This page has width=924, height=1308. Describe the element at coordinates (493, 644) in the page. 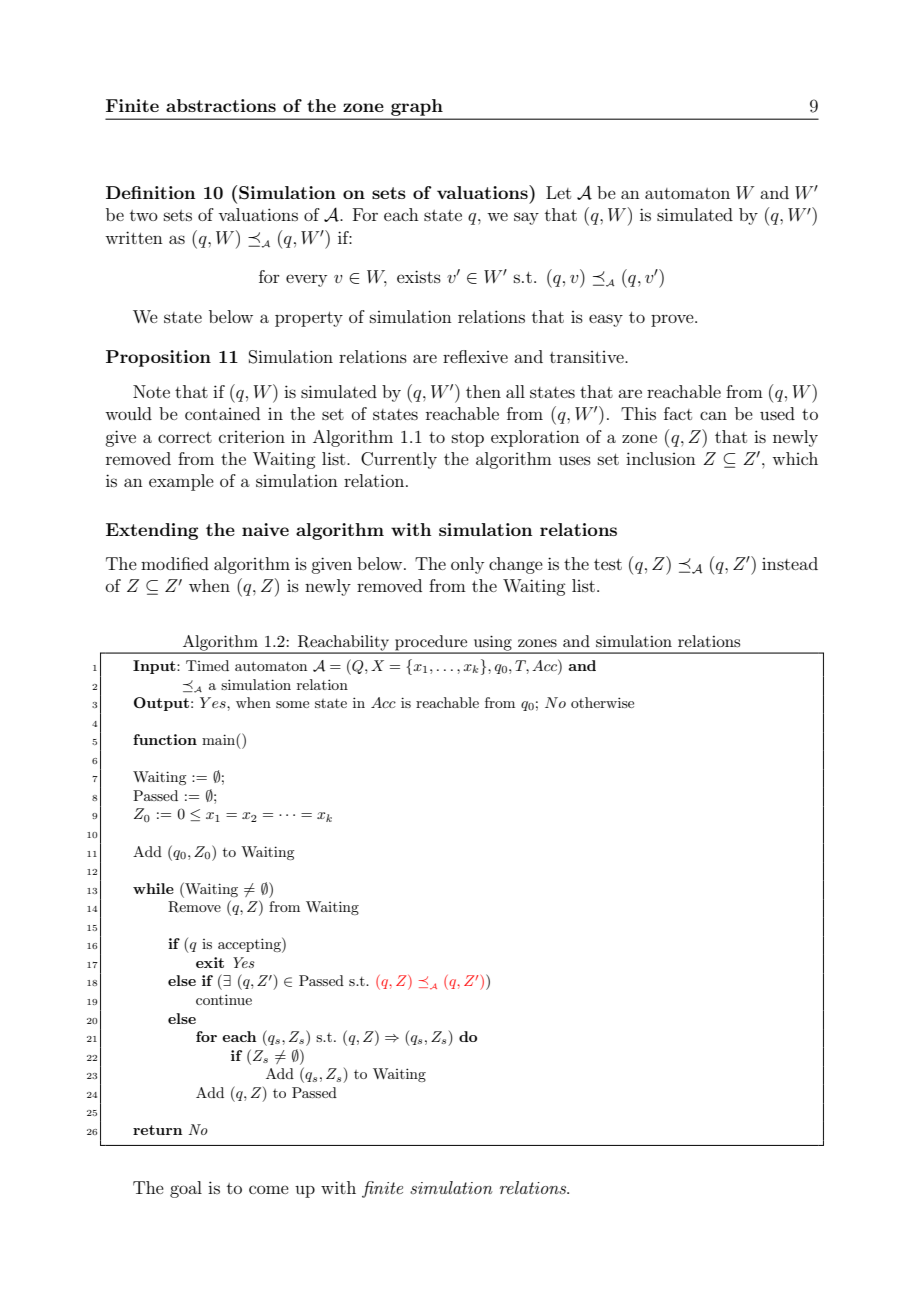

I see `using` at that location.
